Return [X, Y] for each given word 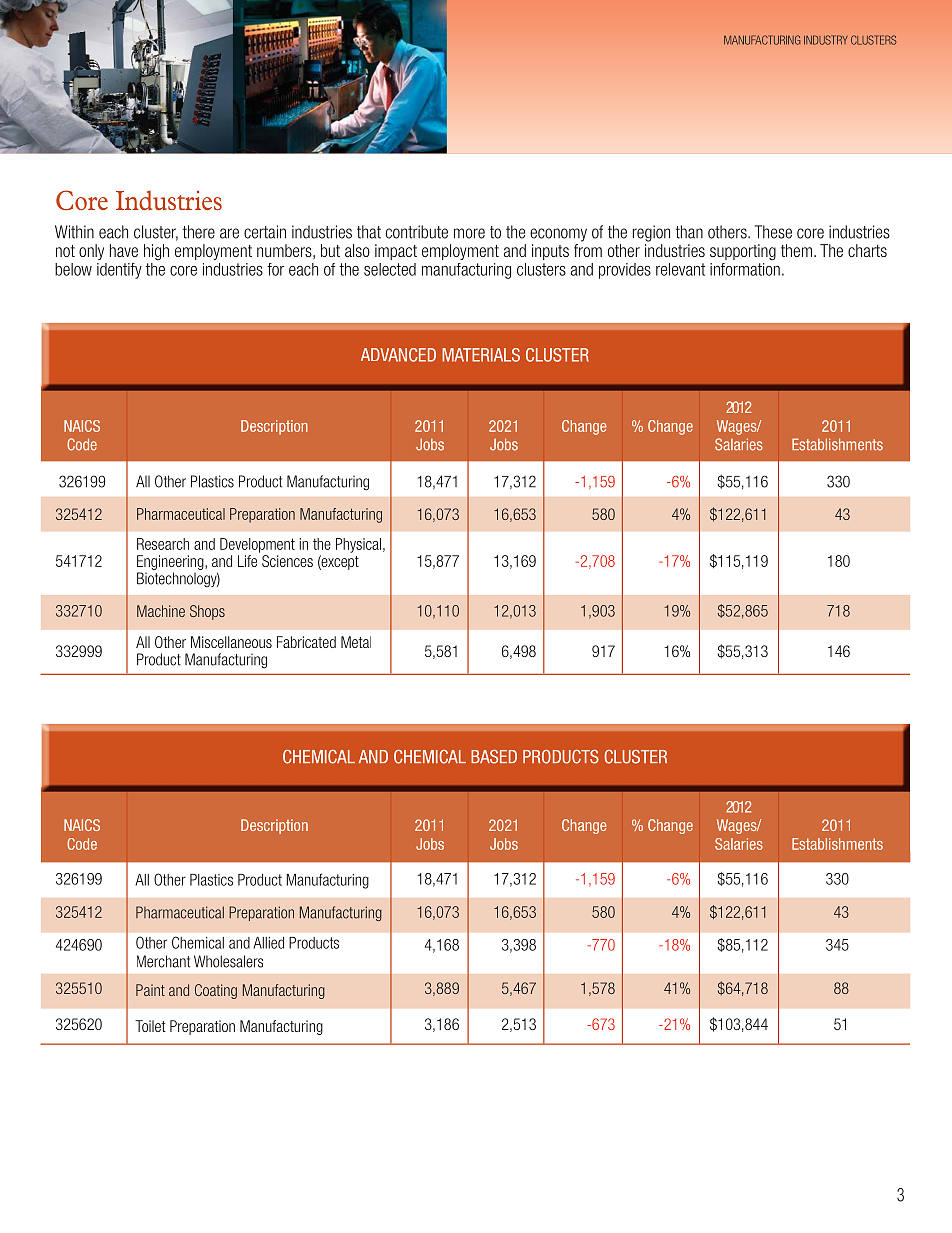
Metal [356, 642]
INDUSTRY [826, 40]
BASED [494, 757]
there [198, 232]
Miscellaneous [231, 642]
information [745, 268]
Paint [150, 990]
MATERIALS [481, 355]
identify [119, 271]
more [469, 233]
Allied [268, 943]
